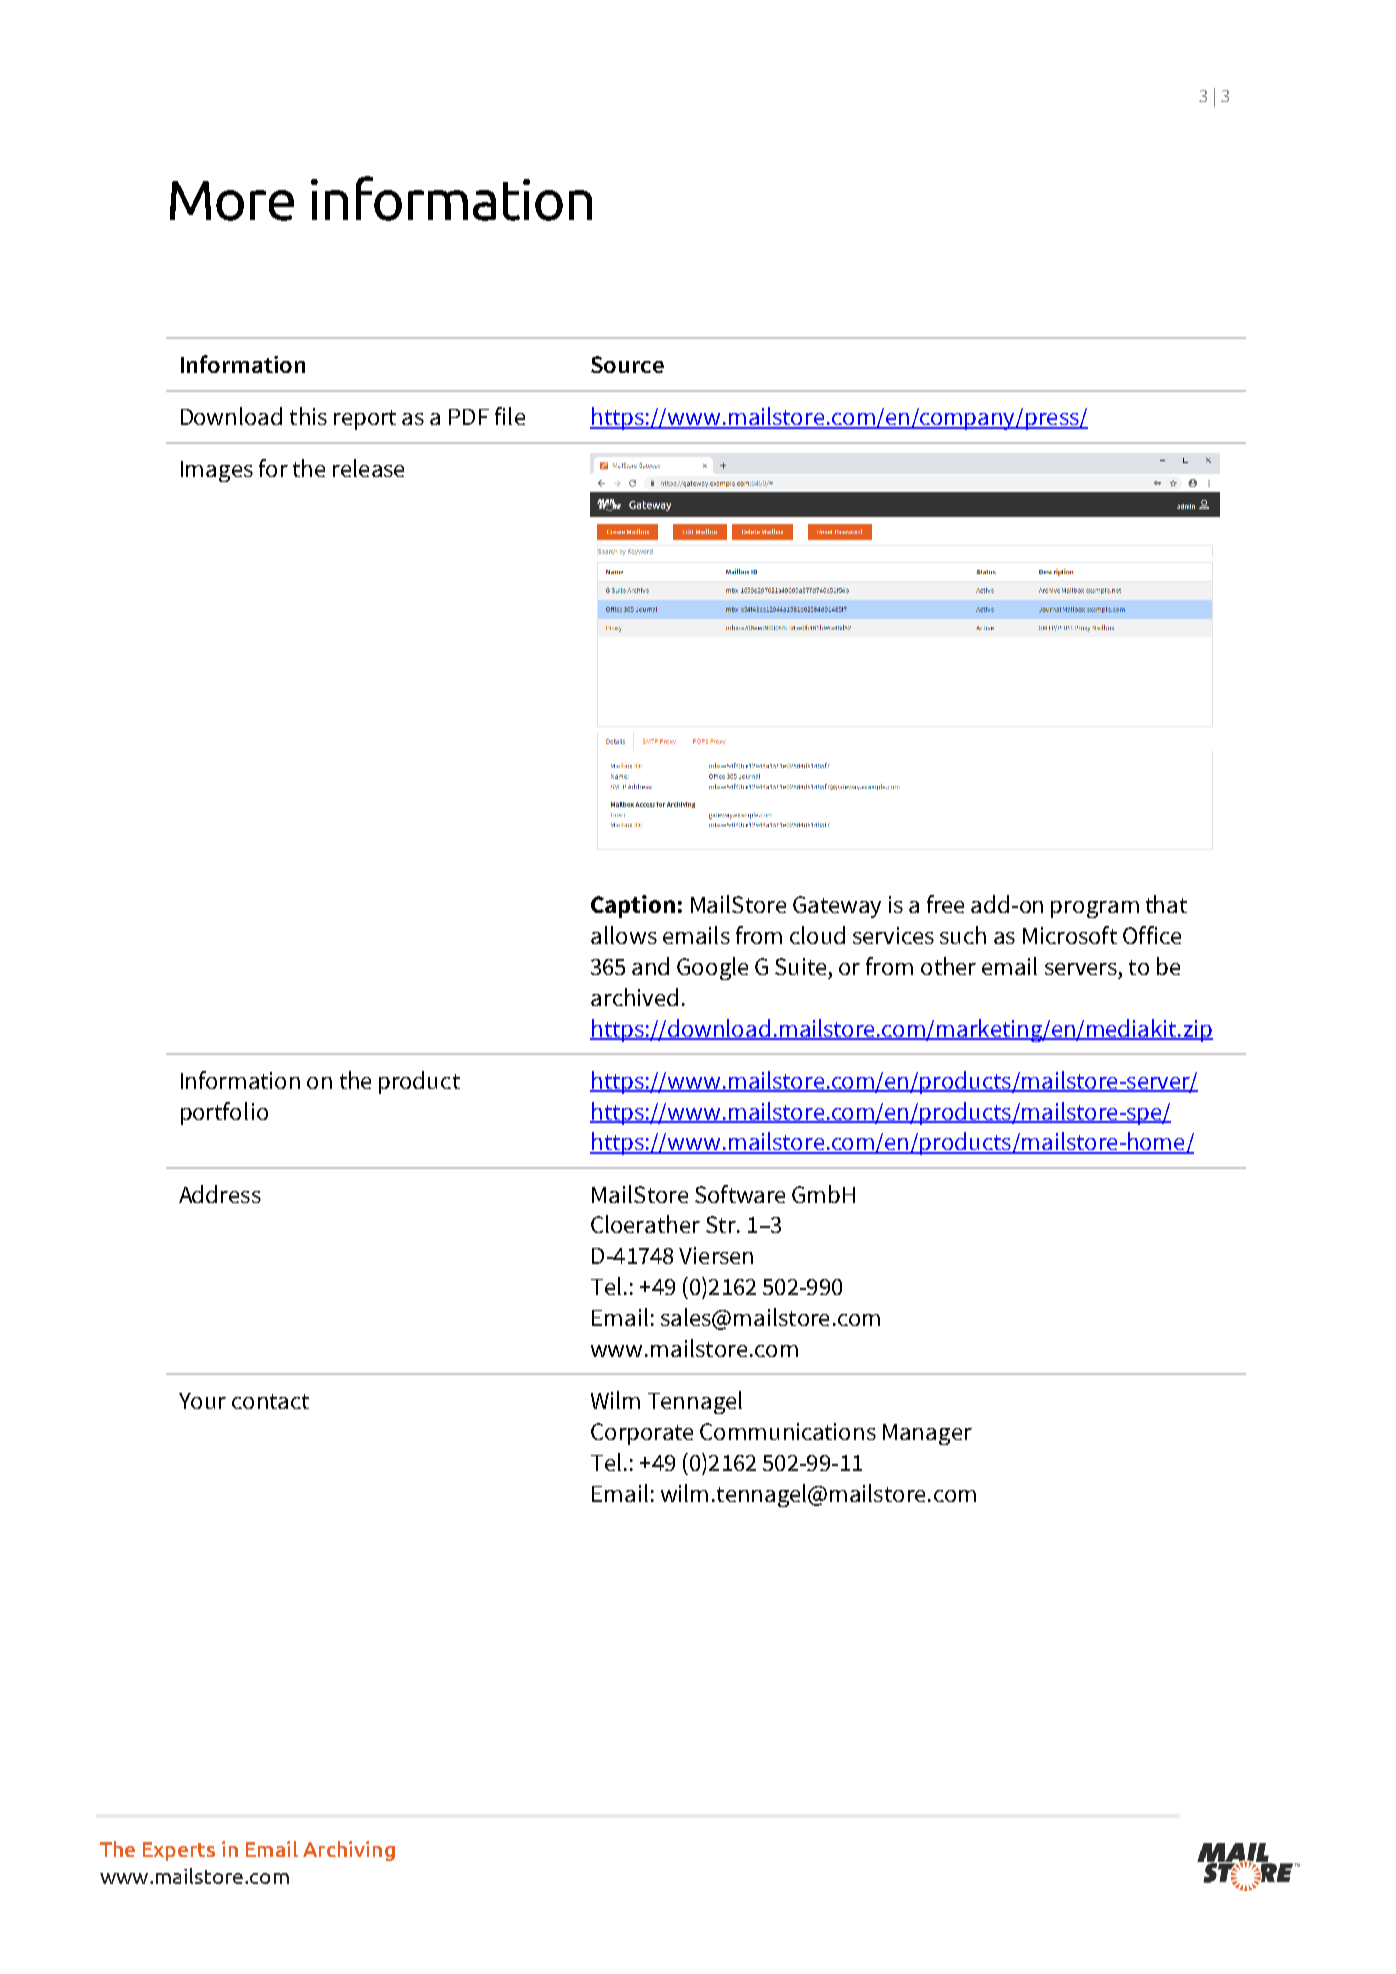  What do you see at coordinates (722, 1224) in the document?
I see `Str` at bounding box center [722, 1224].
